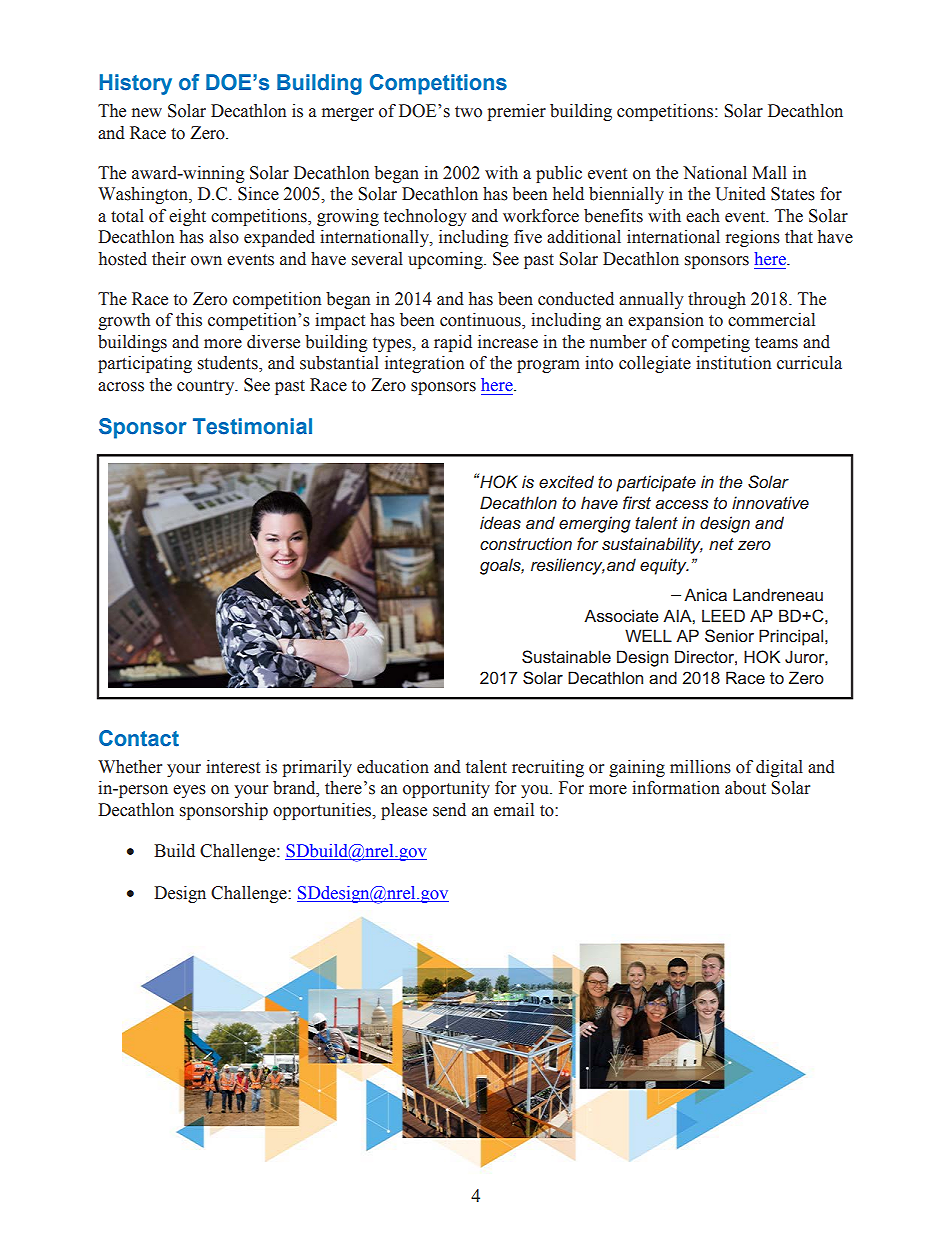 This image has width=952, height=1233. What do you see at coordinates (446, 789) in the image?
I see `opportunity` at bounding box center [446, 789].
